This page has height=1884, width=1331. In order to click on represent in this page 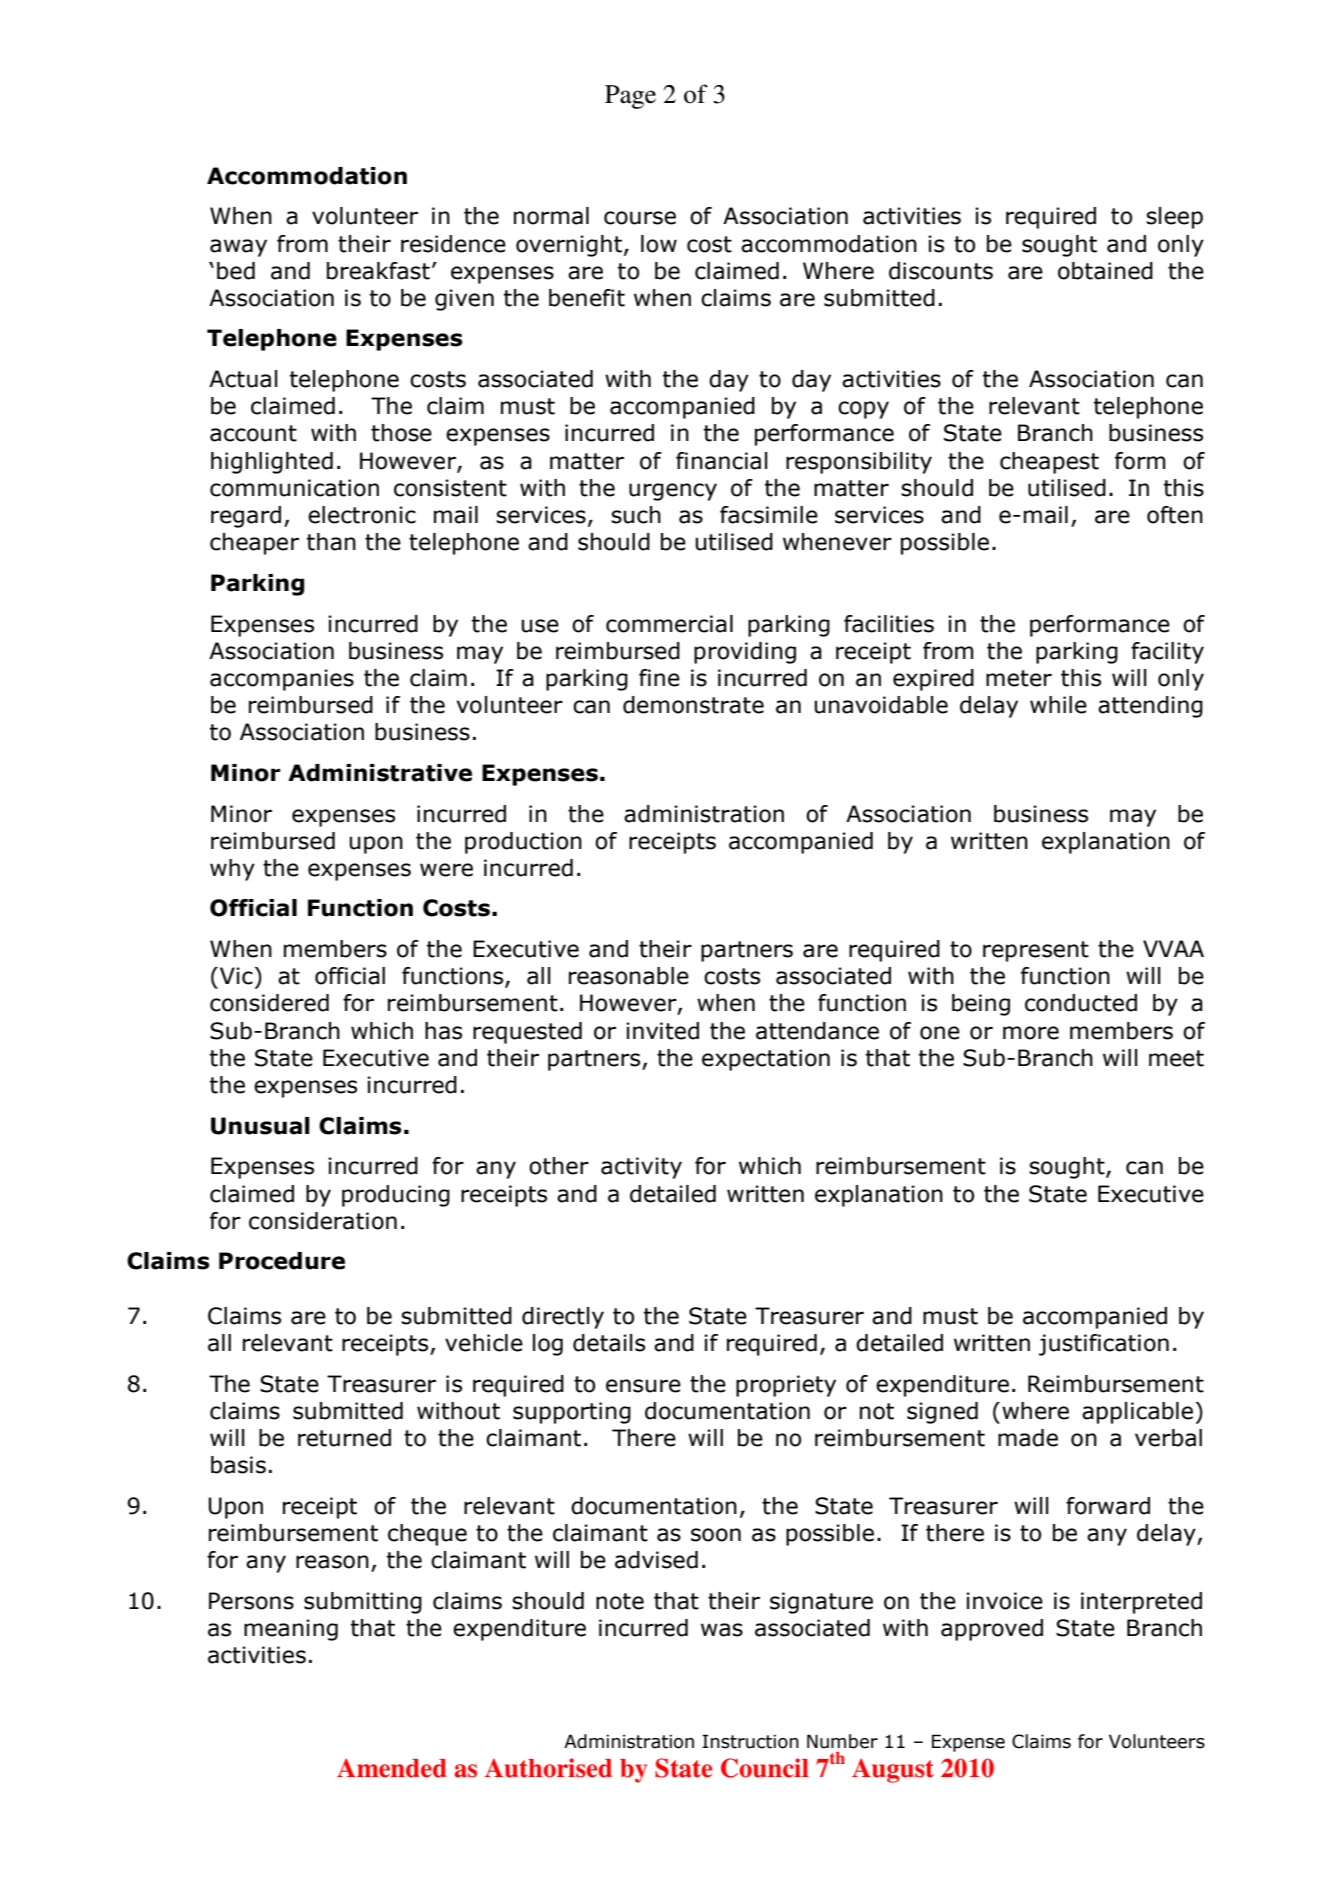, I will do `click(1036, 951)`.
